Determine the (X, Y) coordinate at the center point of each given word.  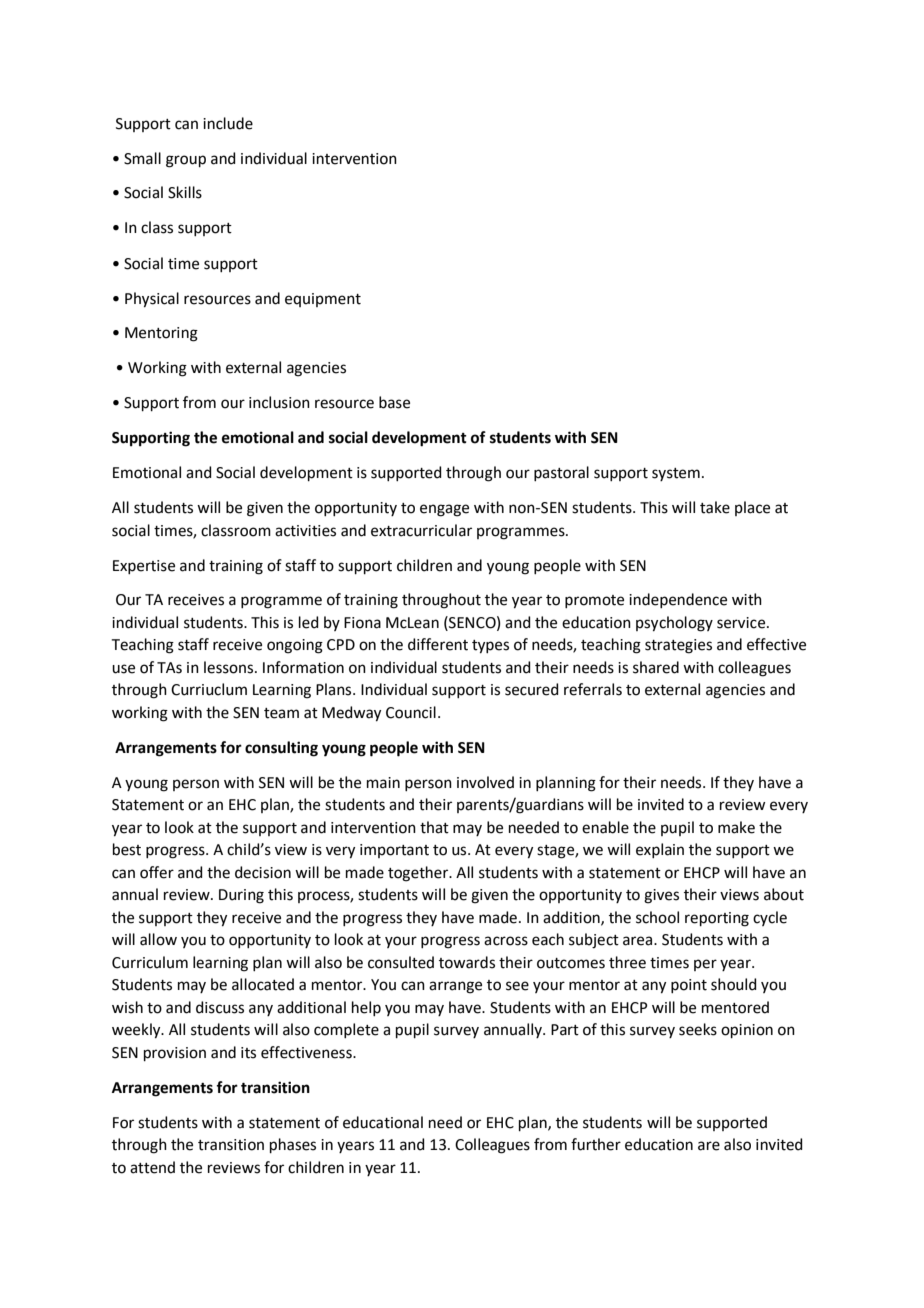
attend (152, 1167)
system (676, 474)
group (186, 161)
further (596, 1144)
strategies (678, 646)
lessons (230, 667)
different (438, 644)
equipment (323, 300)
